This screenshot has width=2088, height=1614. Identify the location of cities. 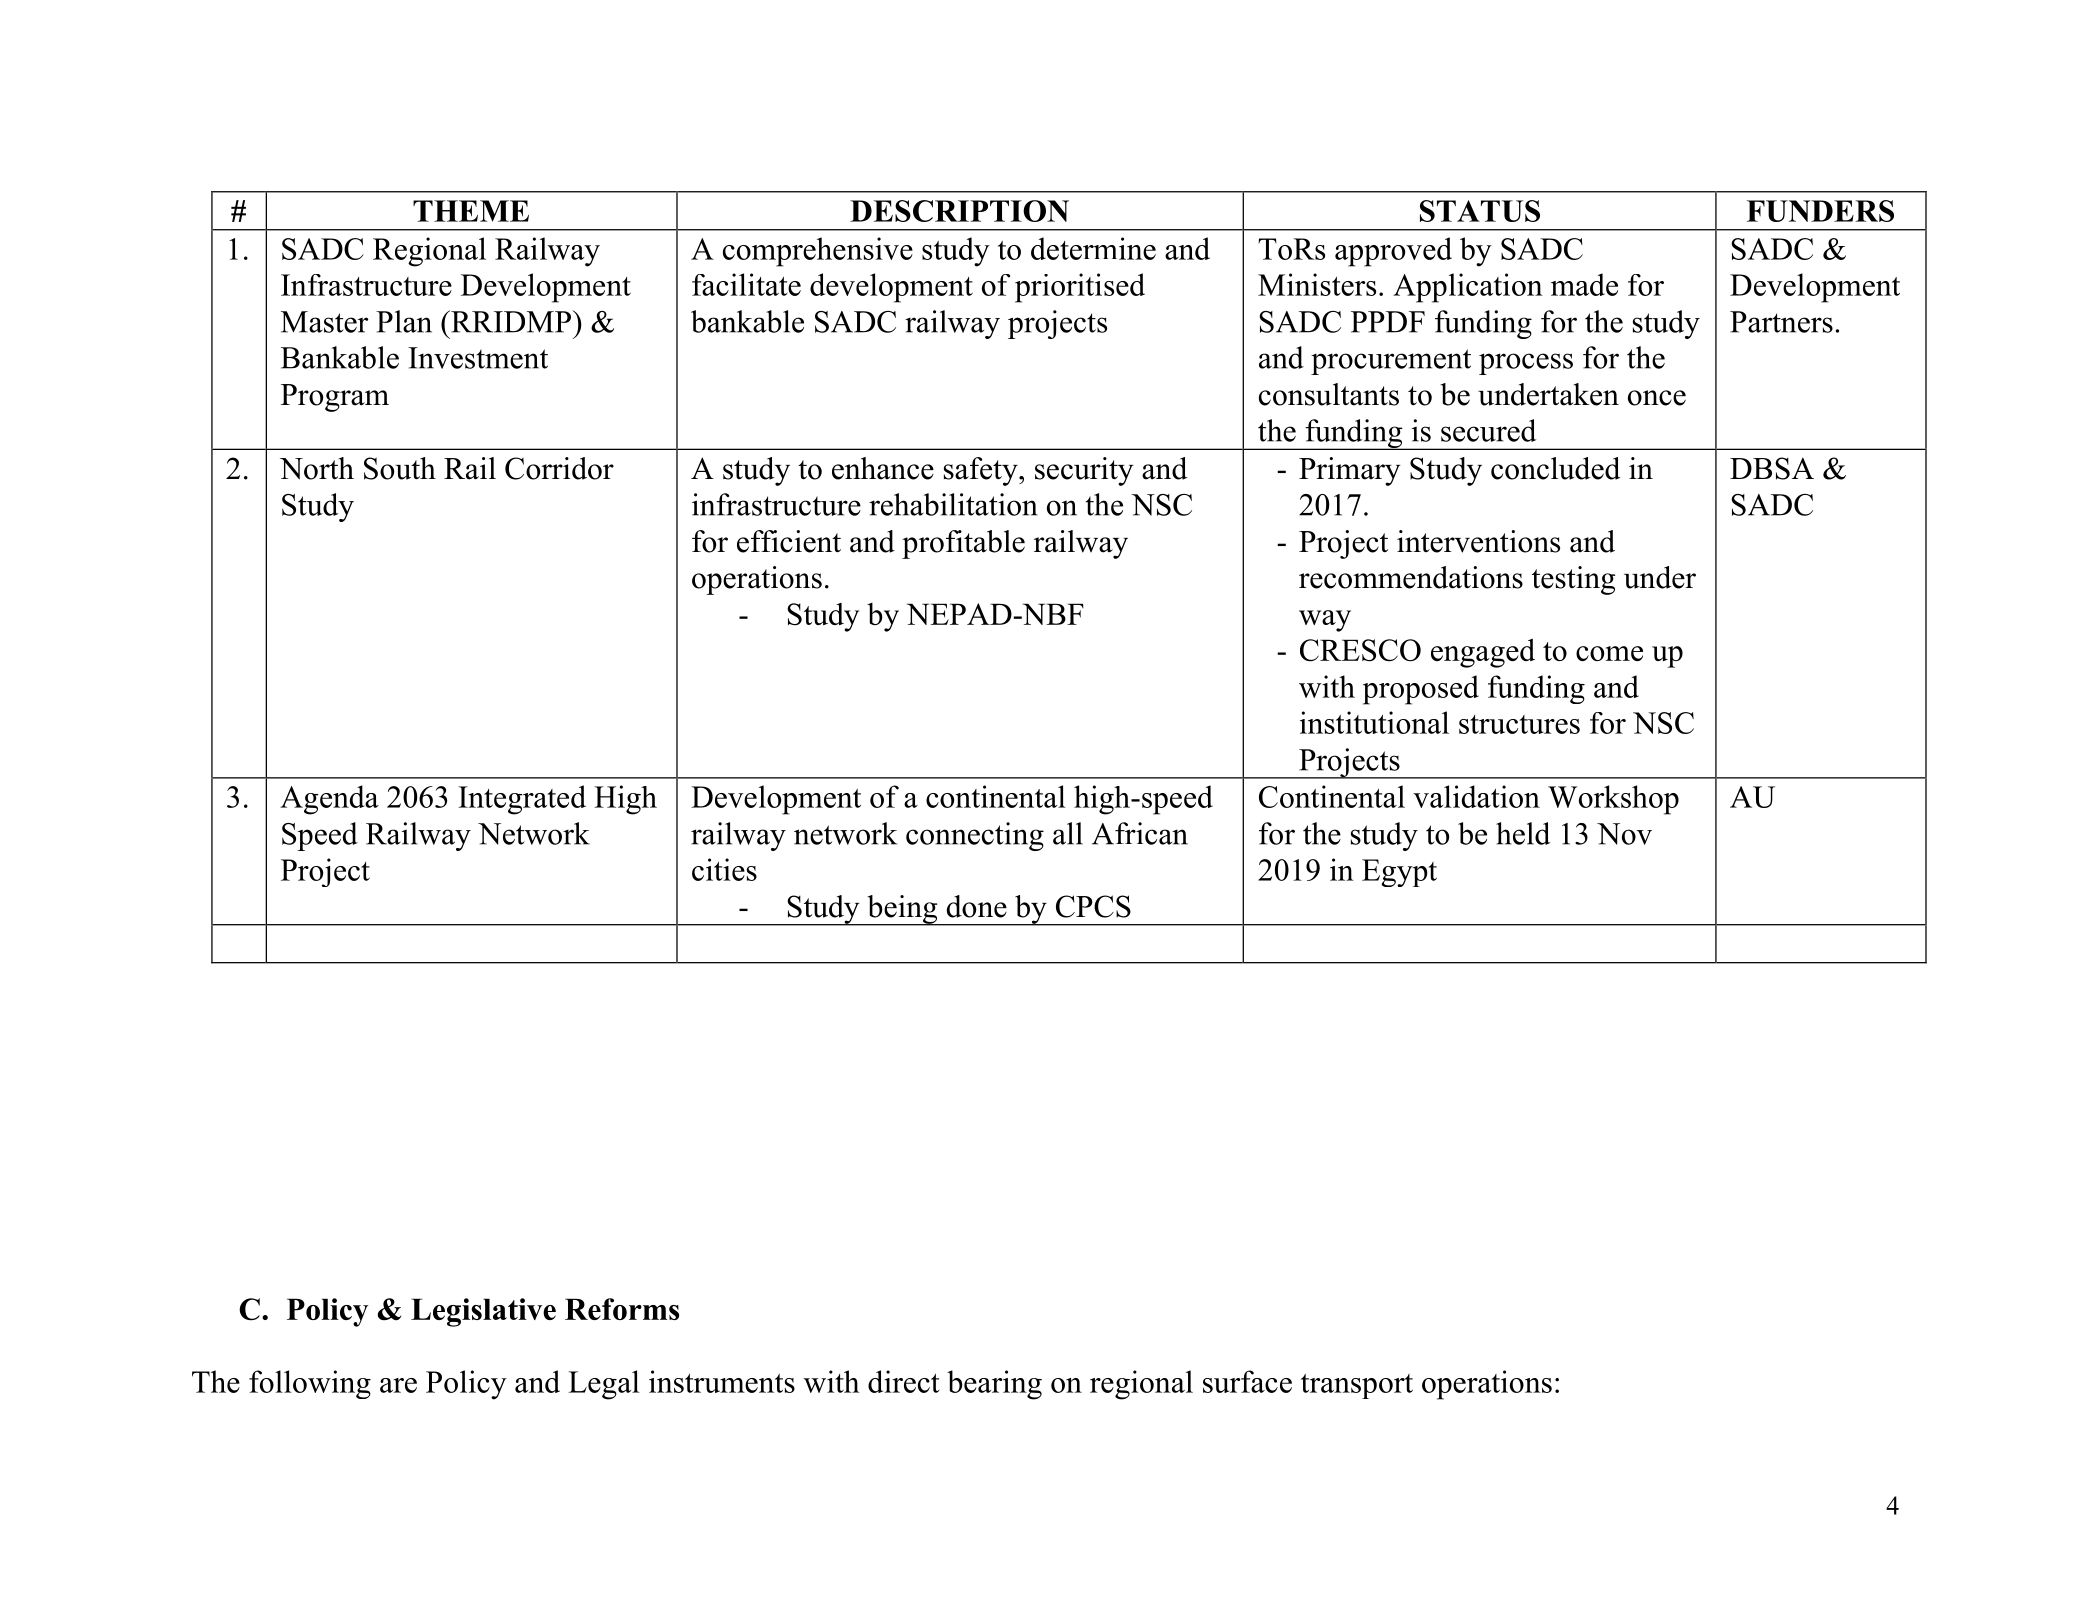
(724, 869).
